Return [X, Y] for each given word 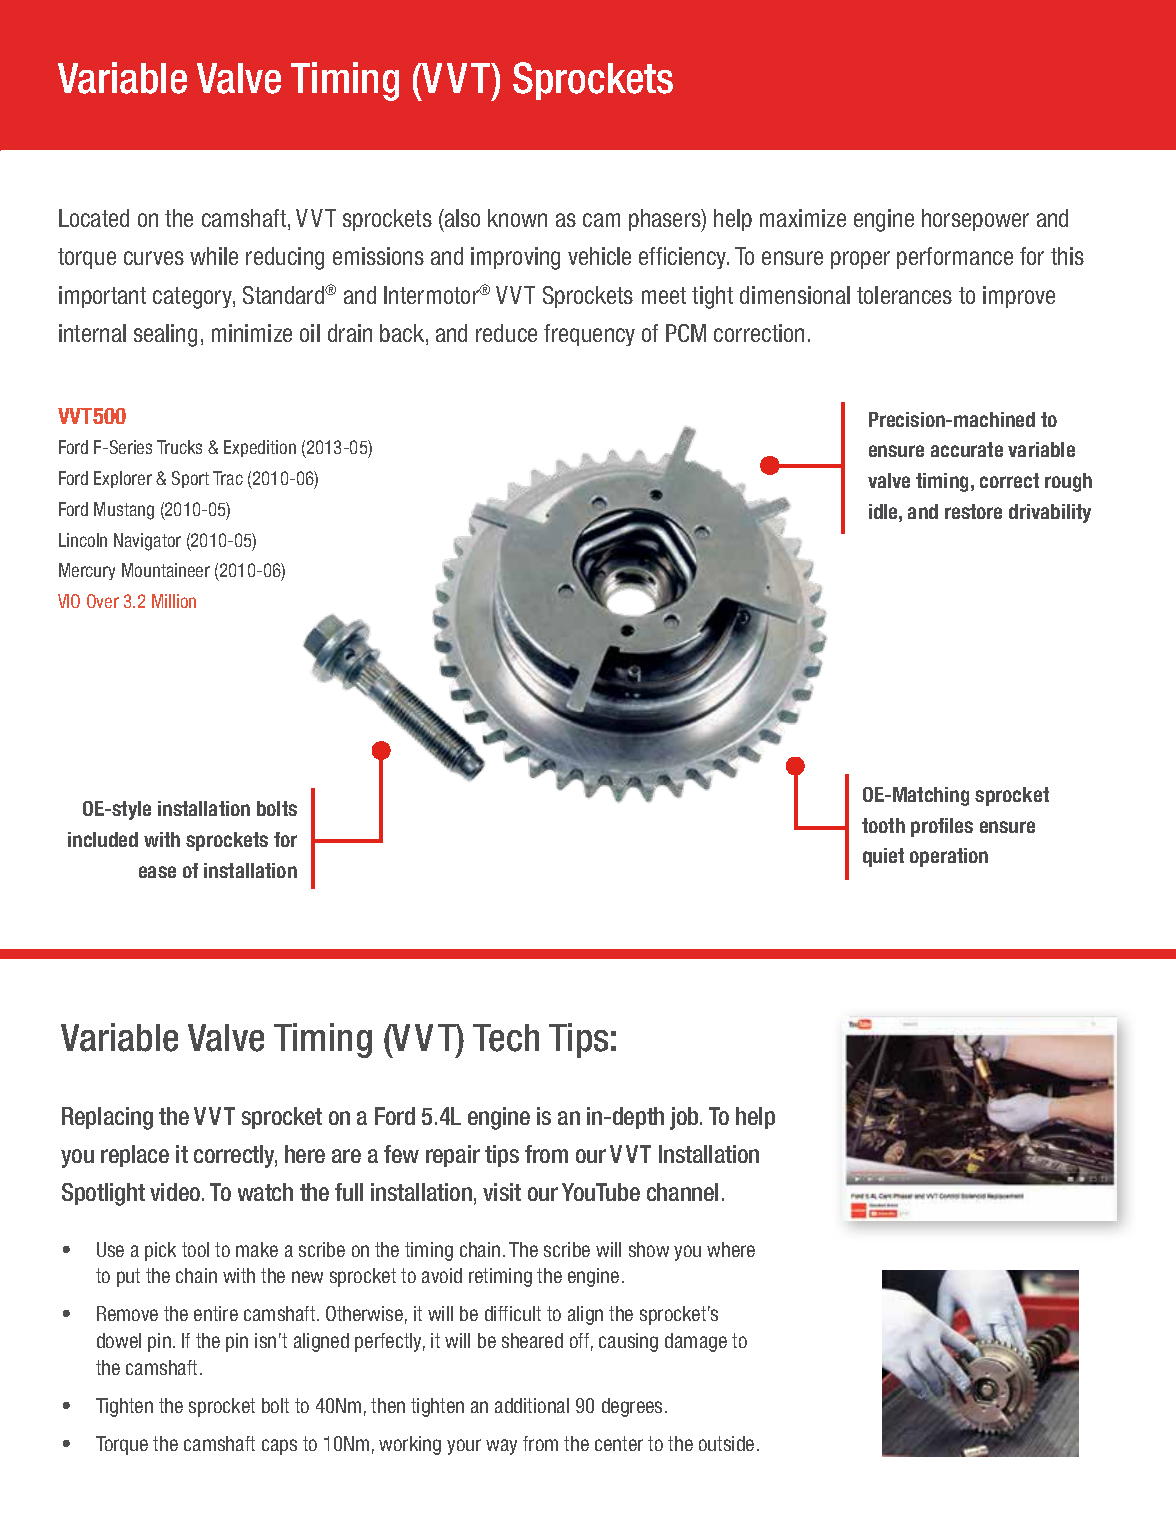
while [214, 256]
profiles [942, 827]
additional [532, 1405]
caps [279, 1447]
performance [955, 258]
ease [157, 872]
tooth [883, 825]
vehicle [599, 256]
